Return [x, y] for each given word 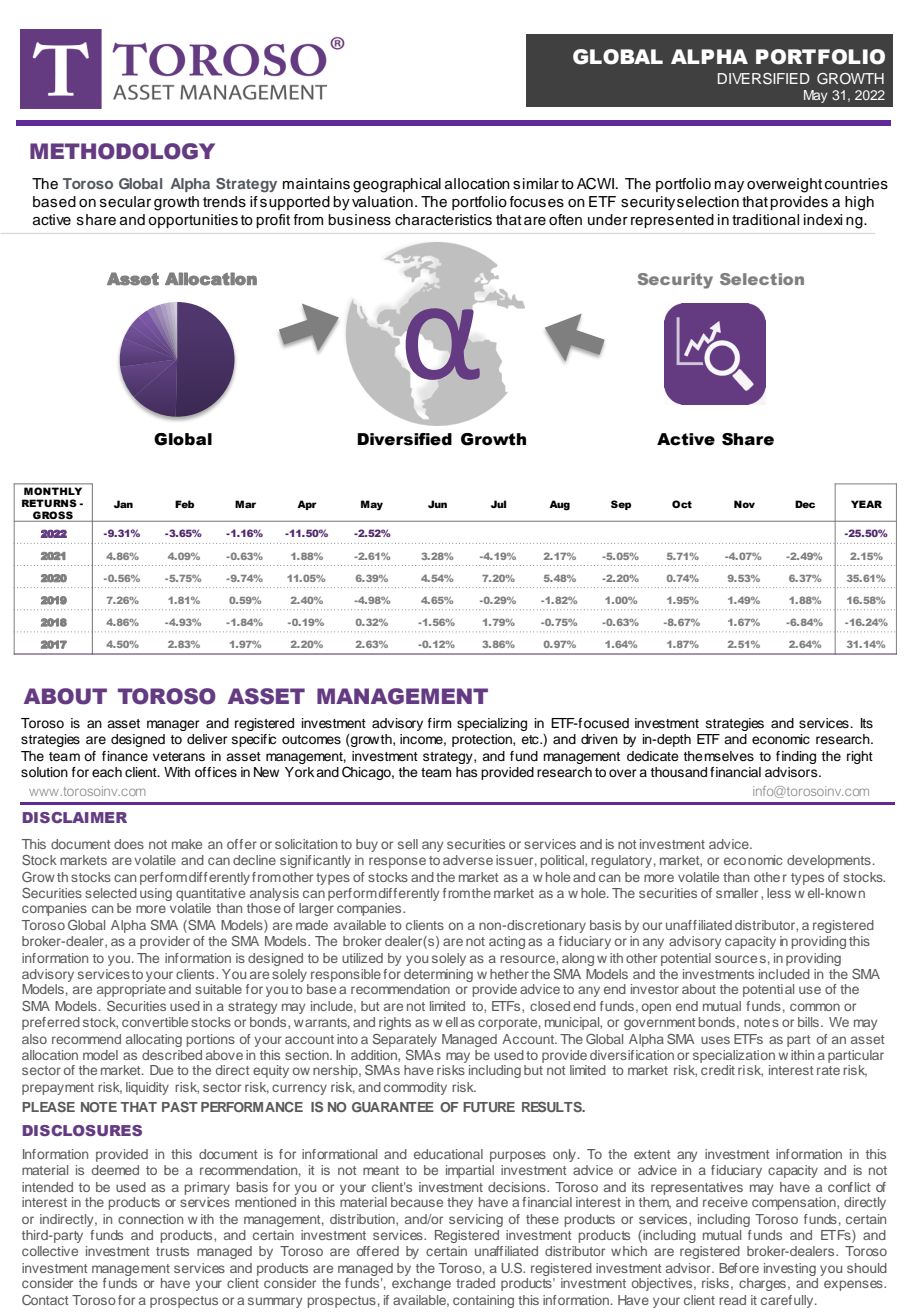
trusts [172, 1251]
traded [475, 1283]
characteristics [443, 220]
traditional [765, 220]
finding [796, 757]
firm [439, 723]
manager [173, 725]
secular [125, 202]
